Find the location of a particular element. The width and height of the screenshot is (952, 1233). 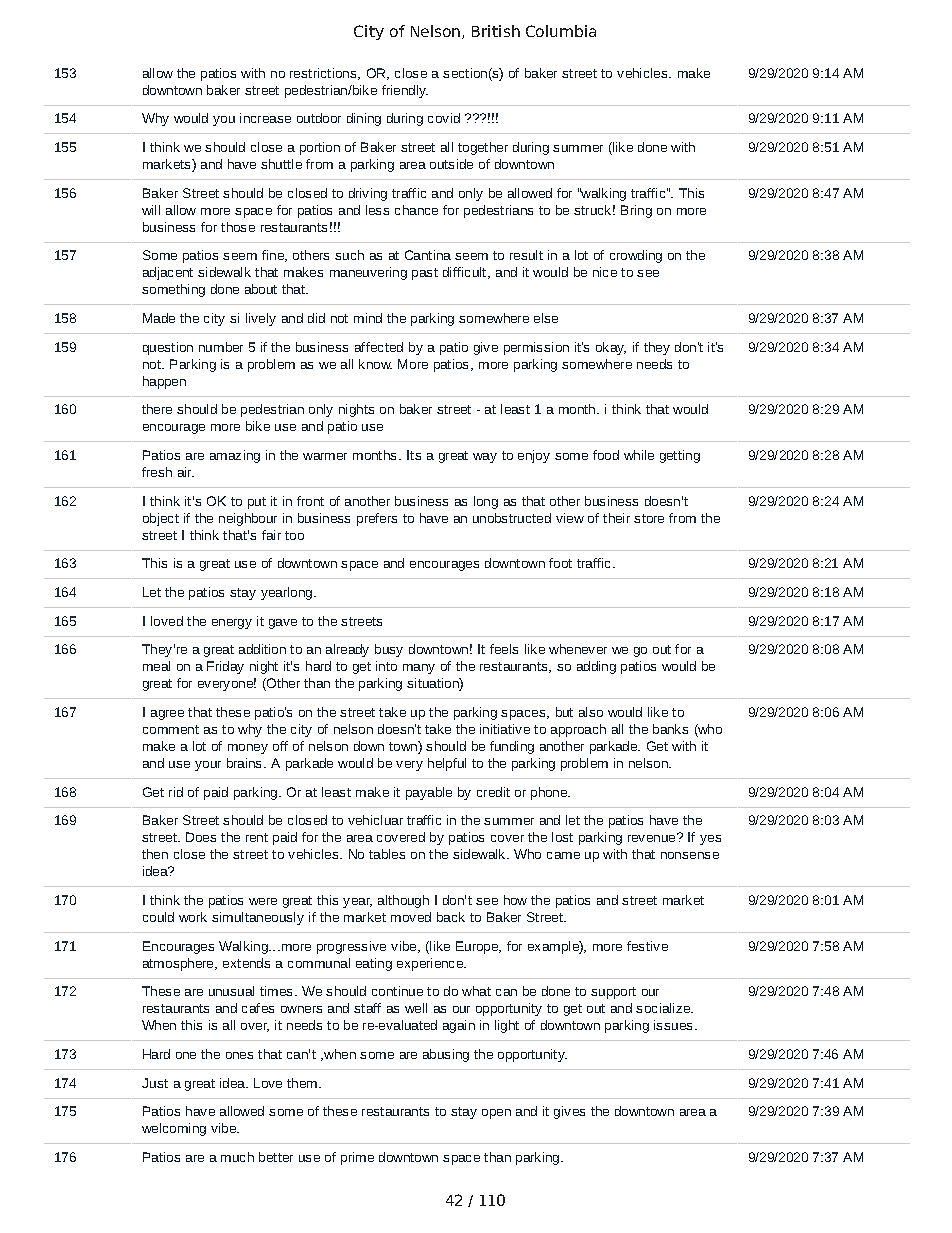

open is located at coordinates (496, 1114).
